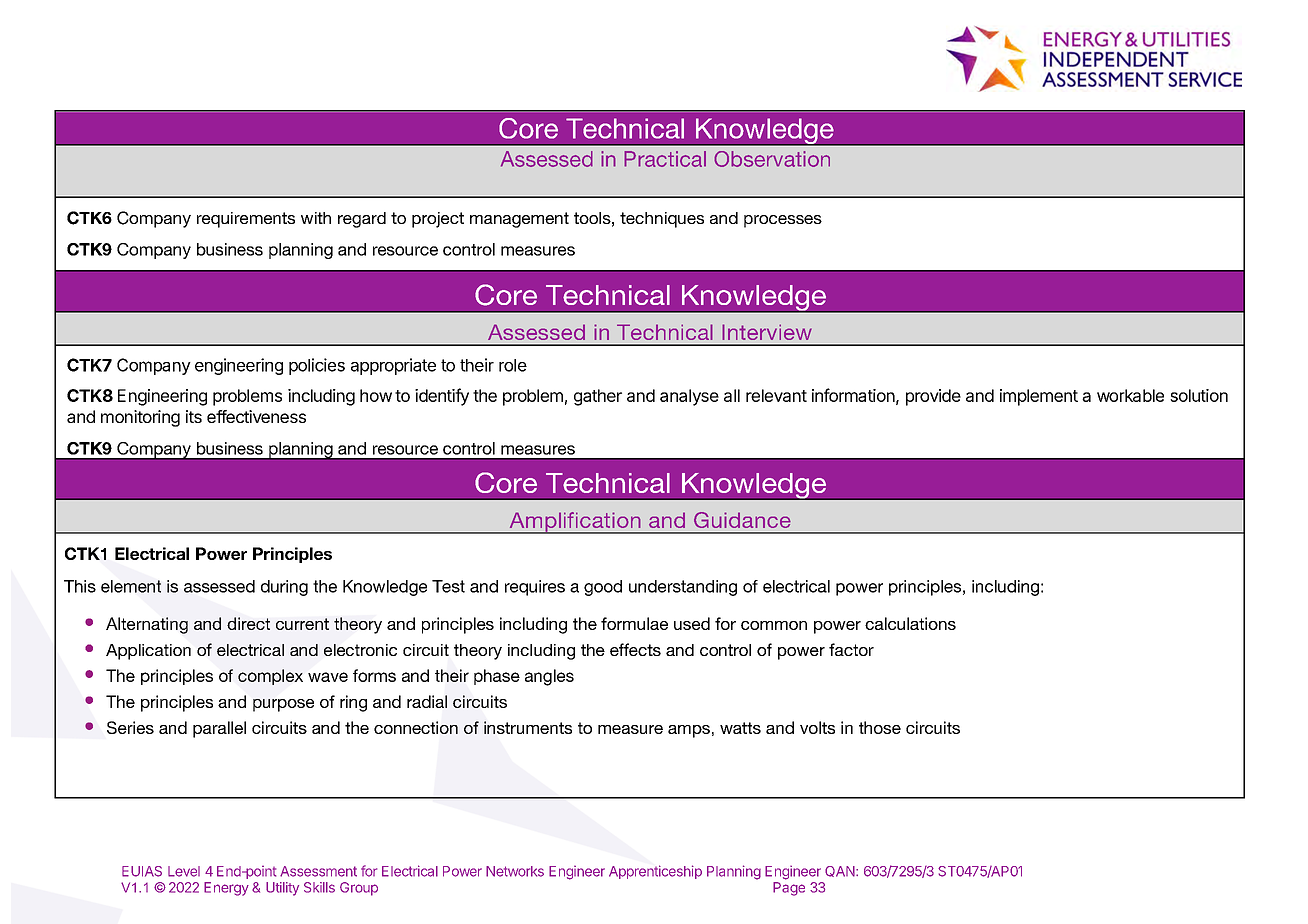  Describe the element at coordinates (772, 159) in the screenshot. I see `Observation` at that location.
